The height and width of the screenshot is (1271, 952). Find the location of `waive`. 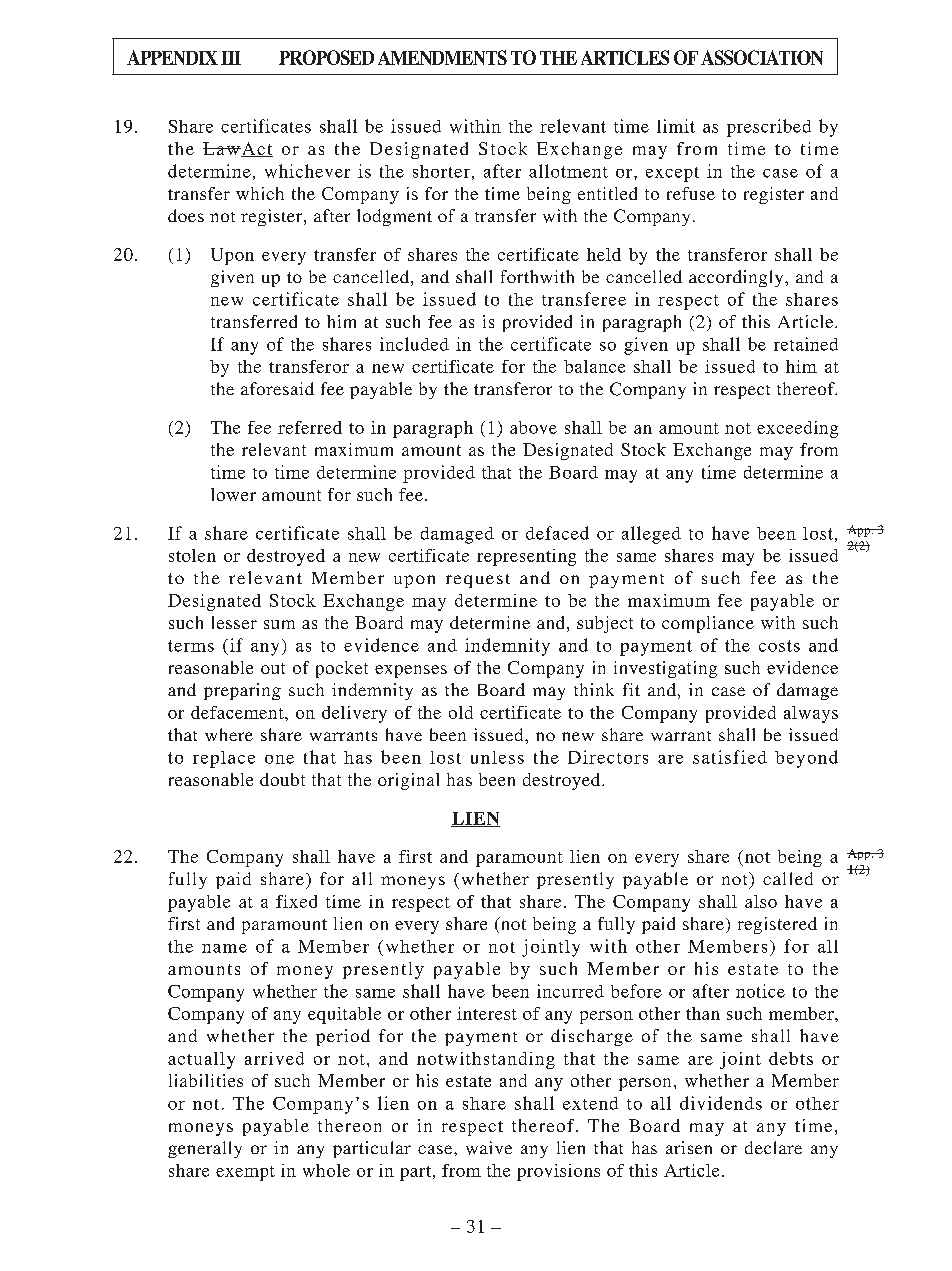

waive is located at coordinates (489, 1148).
